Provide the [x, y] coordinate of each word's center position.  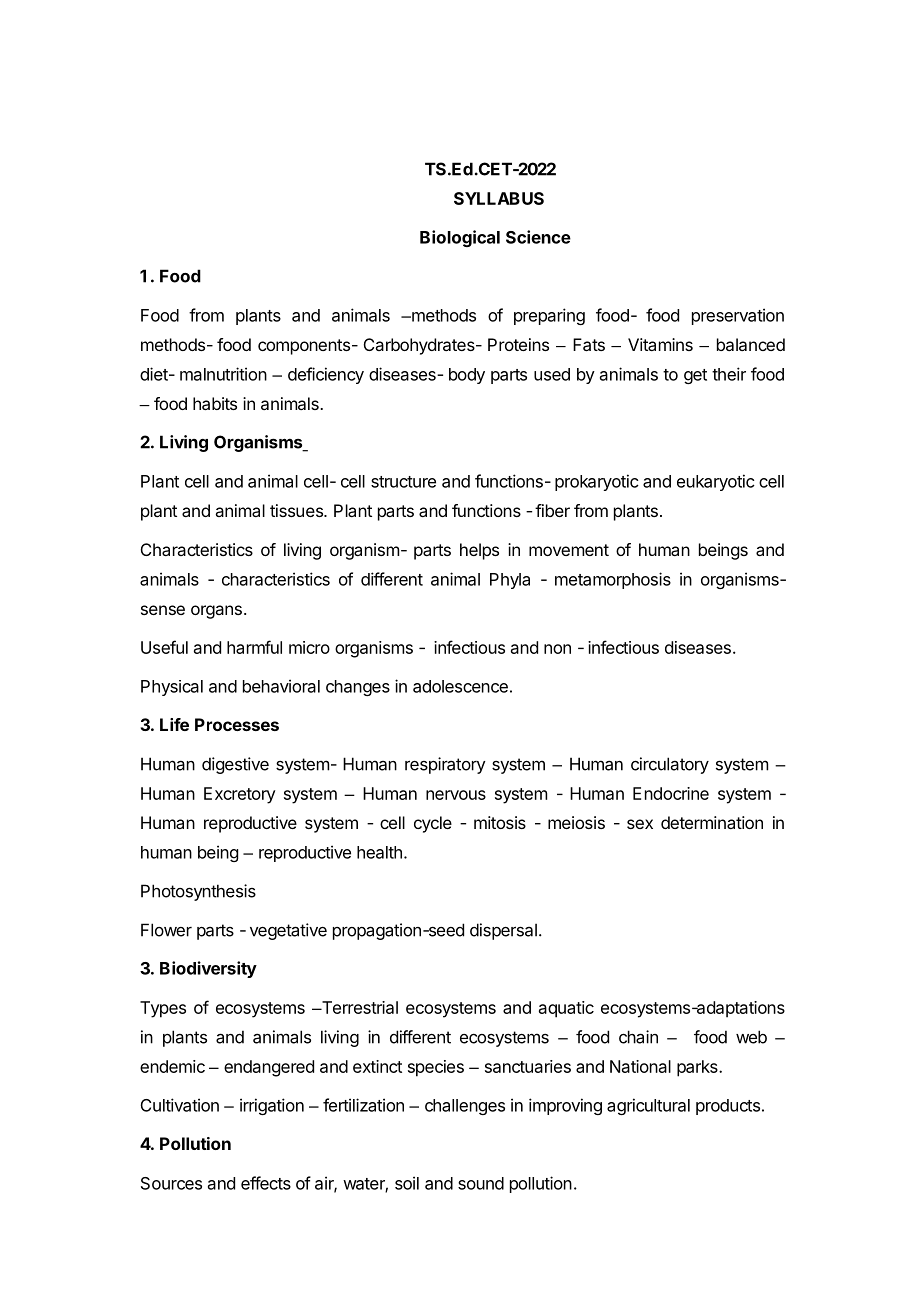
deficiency [326, 375]
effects [266, 1183]
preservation [738, 316]
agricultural [648, 1106]
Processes [237, 724]
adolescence [460, 686]
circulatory [670, 765]
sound [481, 1183]
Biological [460, 238]
